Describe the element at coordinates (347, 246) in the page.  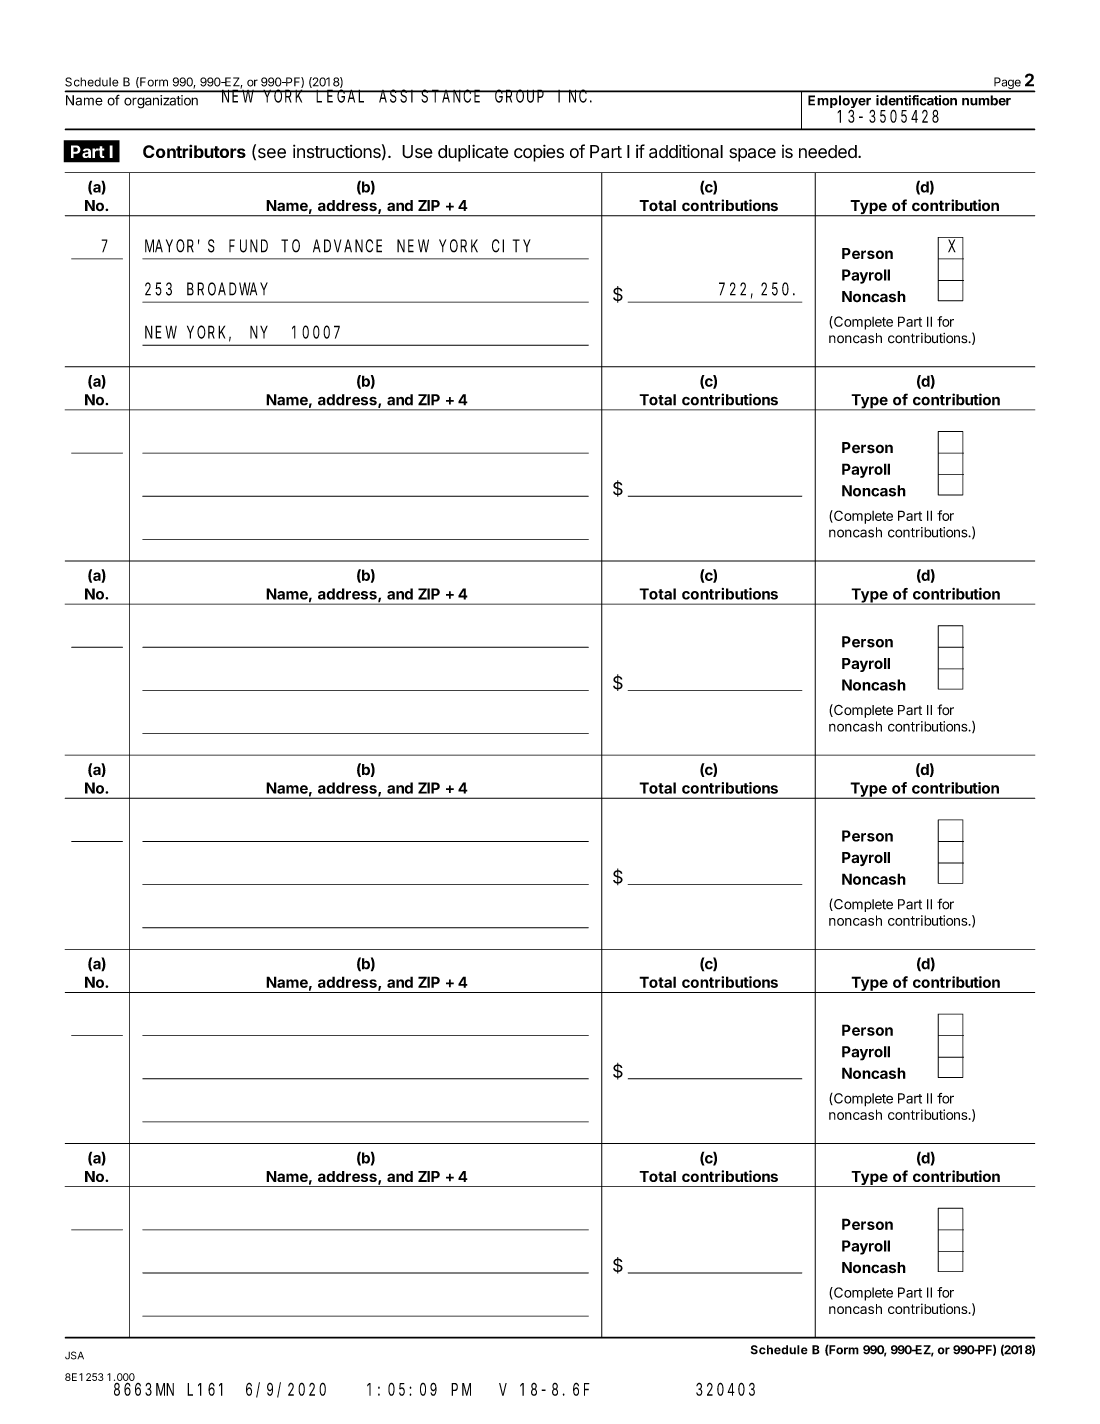
I see `ADVANCE` at that location.
